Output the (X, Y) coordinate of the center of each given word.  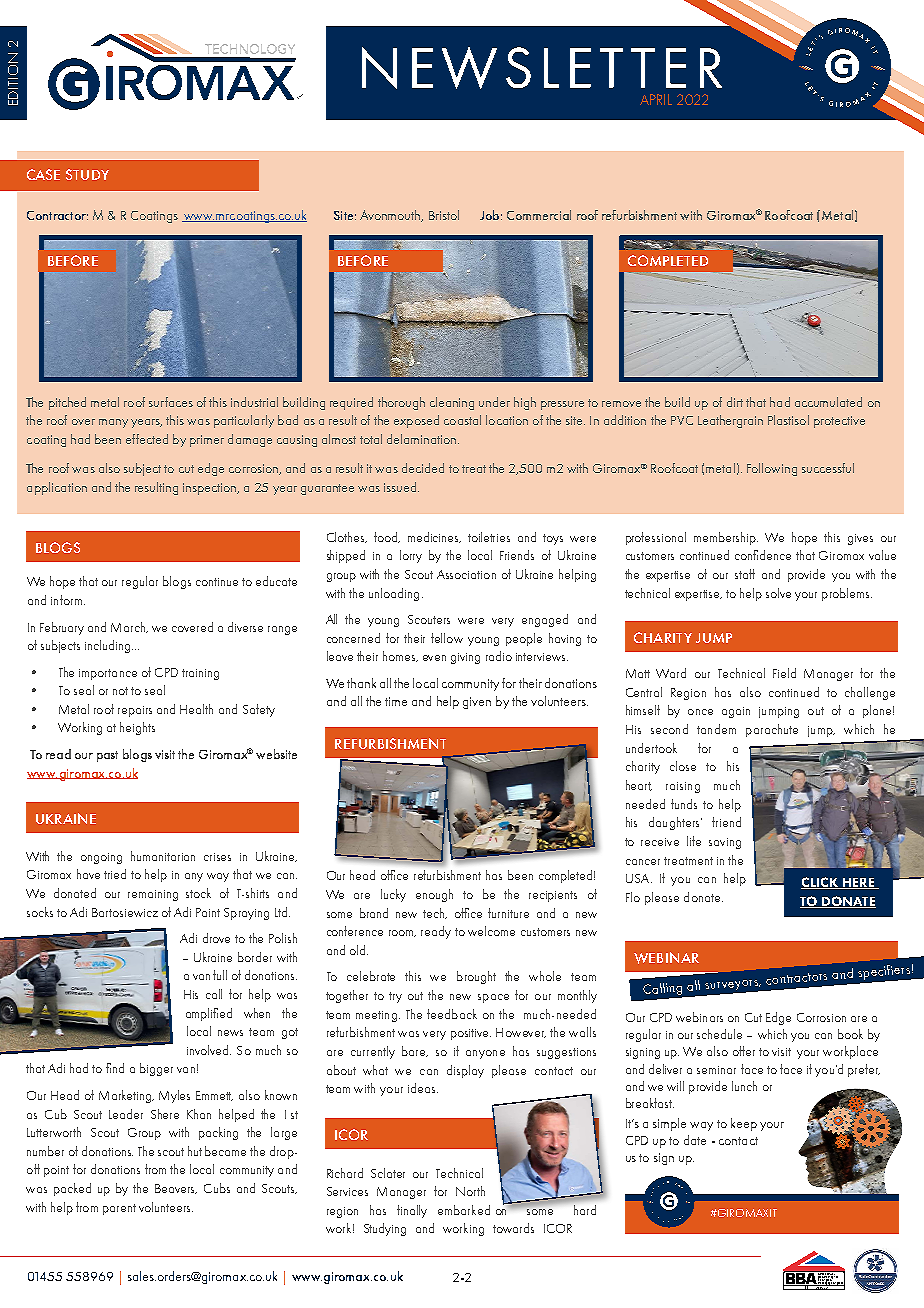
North (470, 1191)
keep (744, 1124)
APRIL (656, 99)
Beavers (176, 1189)
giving (465, 658)
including (109, 646)
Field (784, 673)
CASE (43, 174)
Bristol (444, 215)
